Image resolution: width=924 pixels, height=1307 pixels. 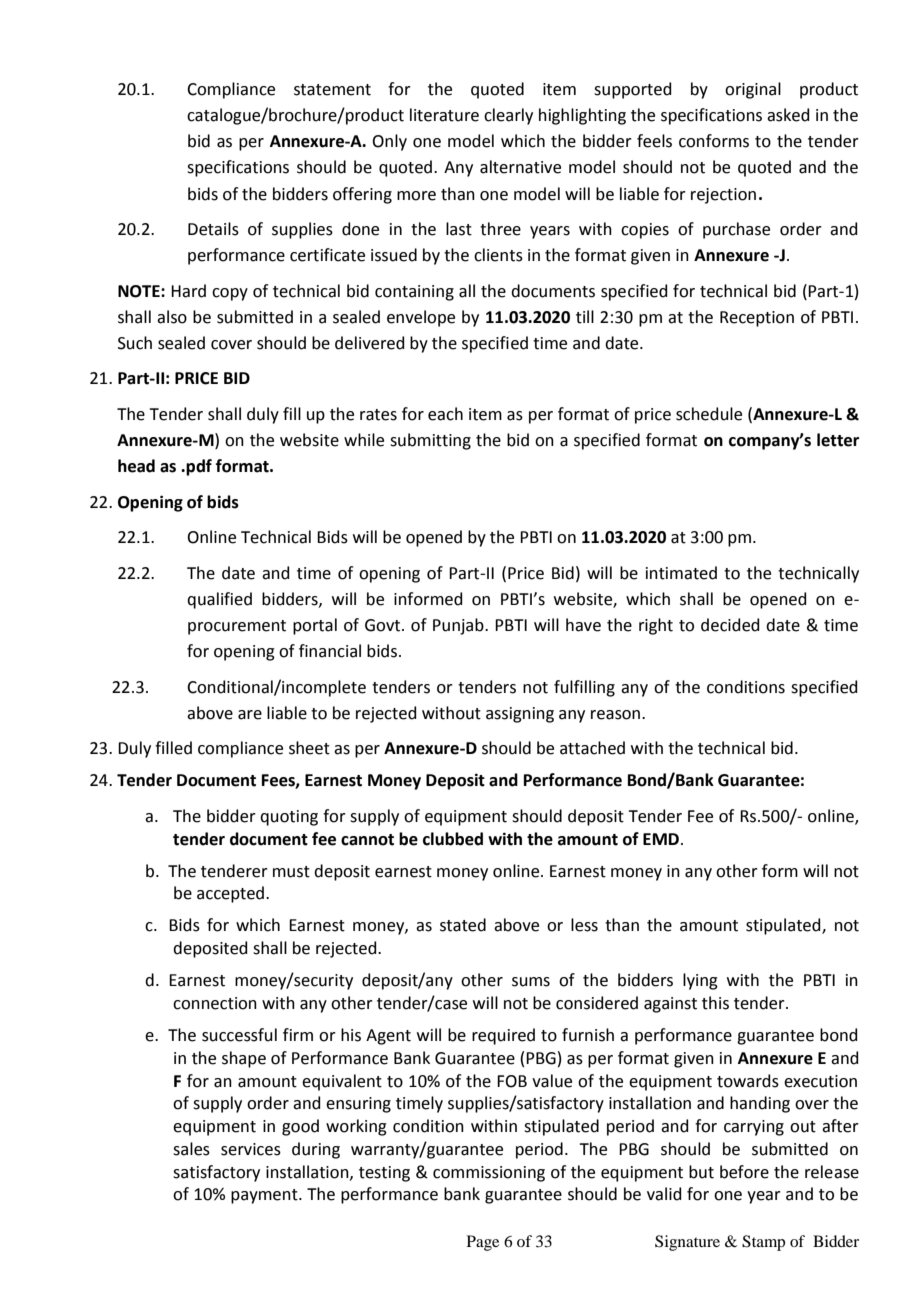 What do you see at coordinates (199, 467) in the screenshot?
I see `pdf` at bounding box center [199, 467].
